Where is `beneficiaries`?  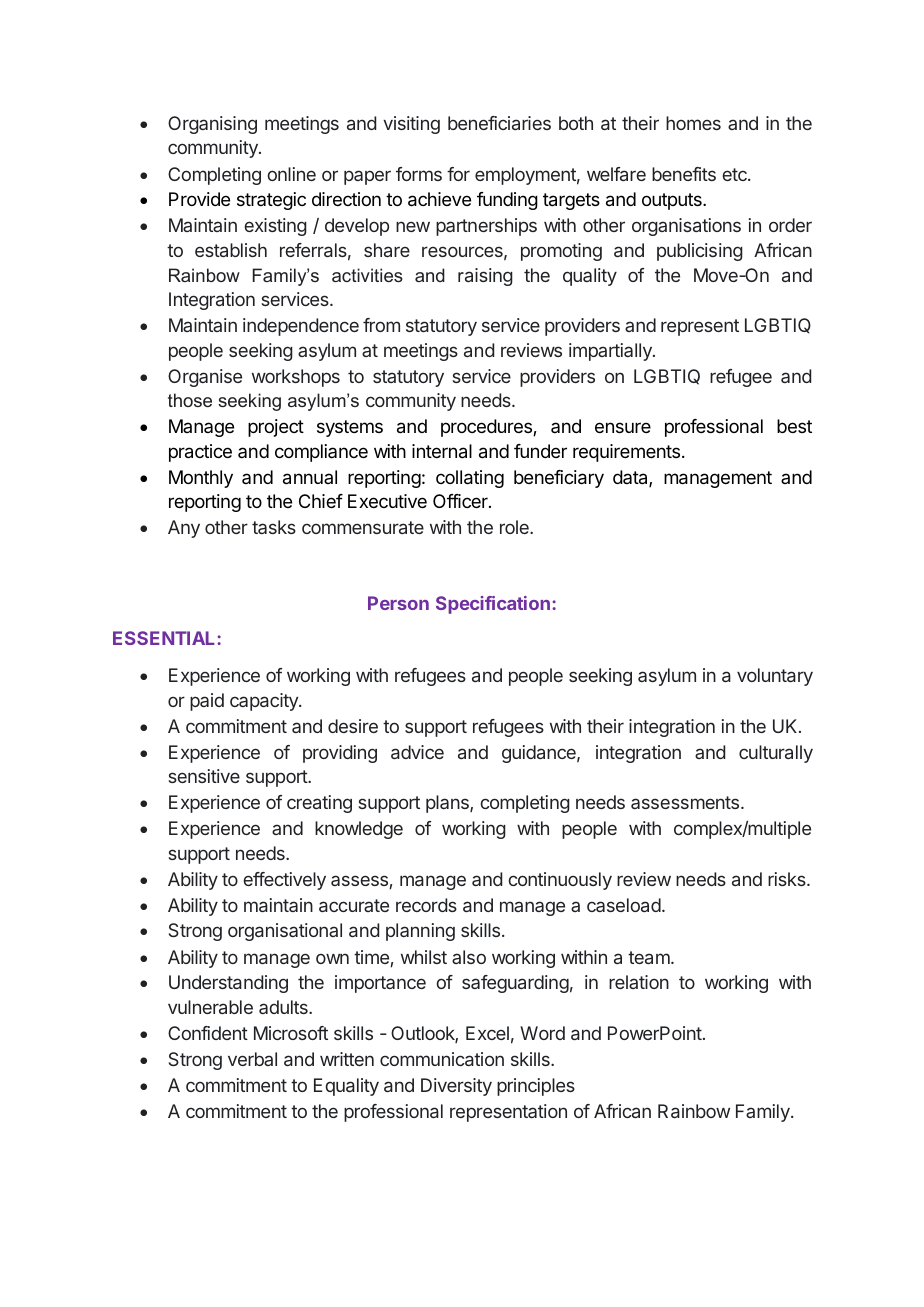 beneficiaries is located at coordinates (499, 123).
